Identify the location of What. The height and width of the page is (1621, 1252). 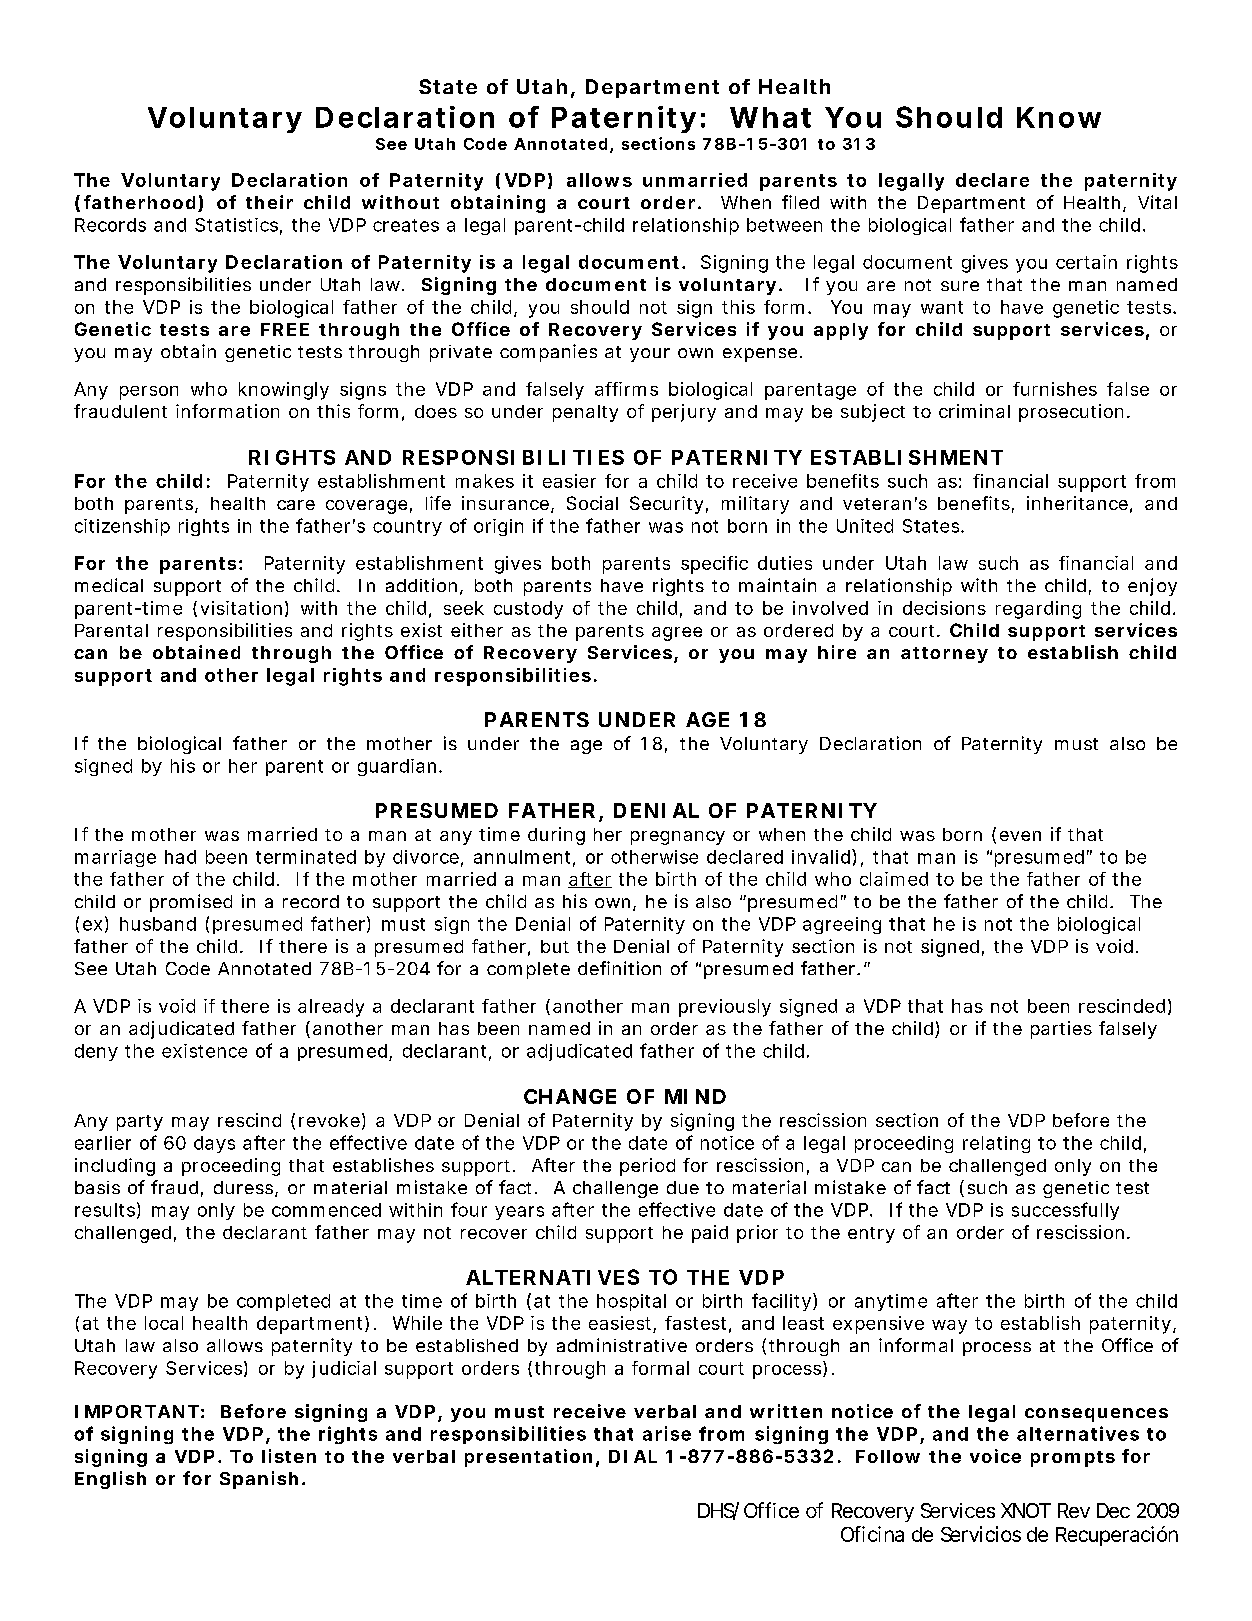
(770, 117).
